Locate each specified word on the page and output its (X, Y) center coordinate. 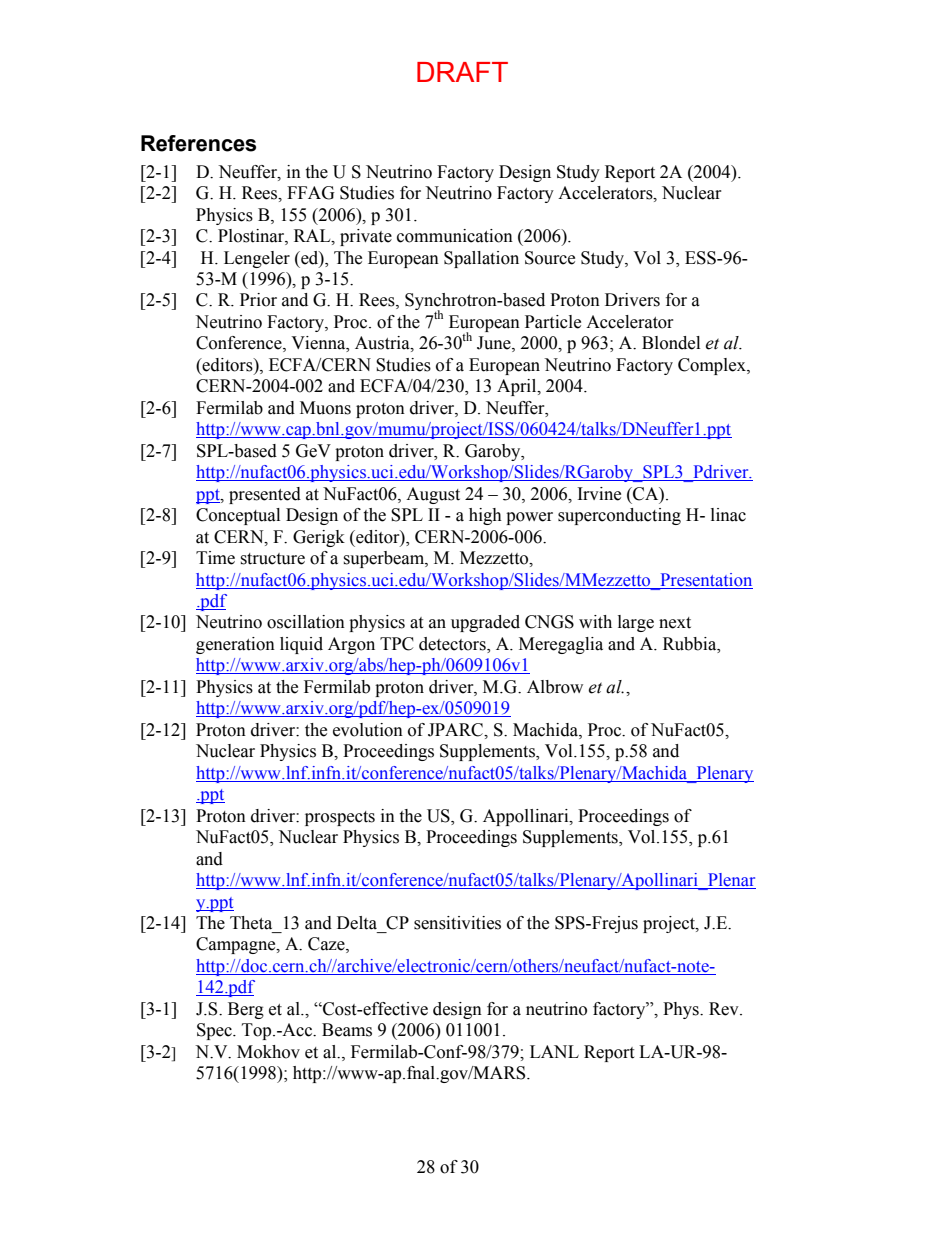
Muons (325, 408)
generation (235, 645)
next (675, 623)
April (518, 387)
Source (550, 258)
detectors (453, 645)
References (198, 143)
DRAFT (462, 72)
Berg (246, 1010)
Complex (713, 366)
